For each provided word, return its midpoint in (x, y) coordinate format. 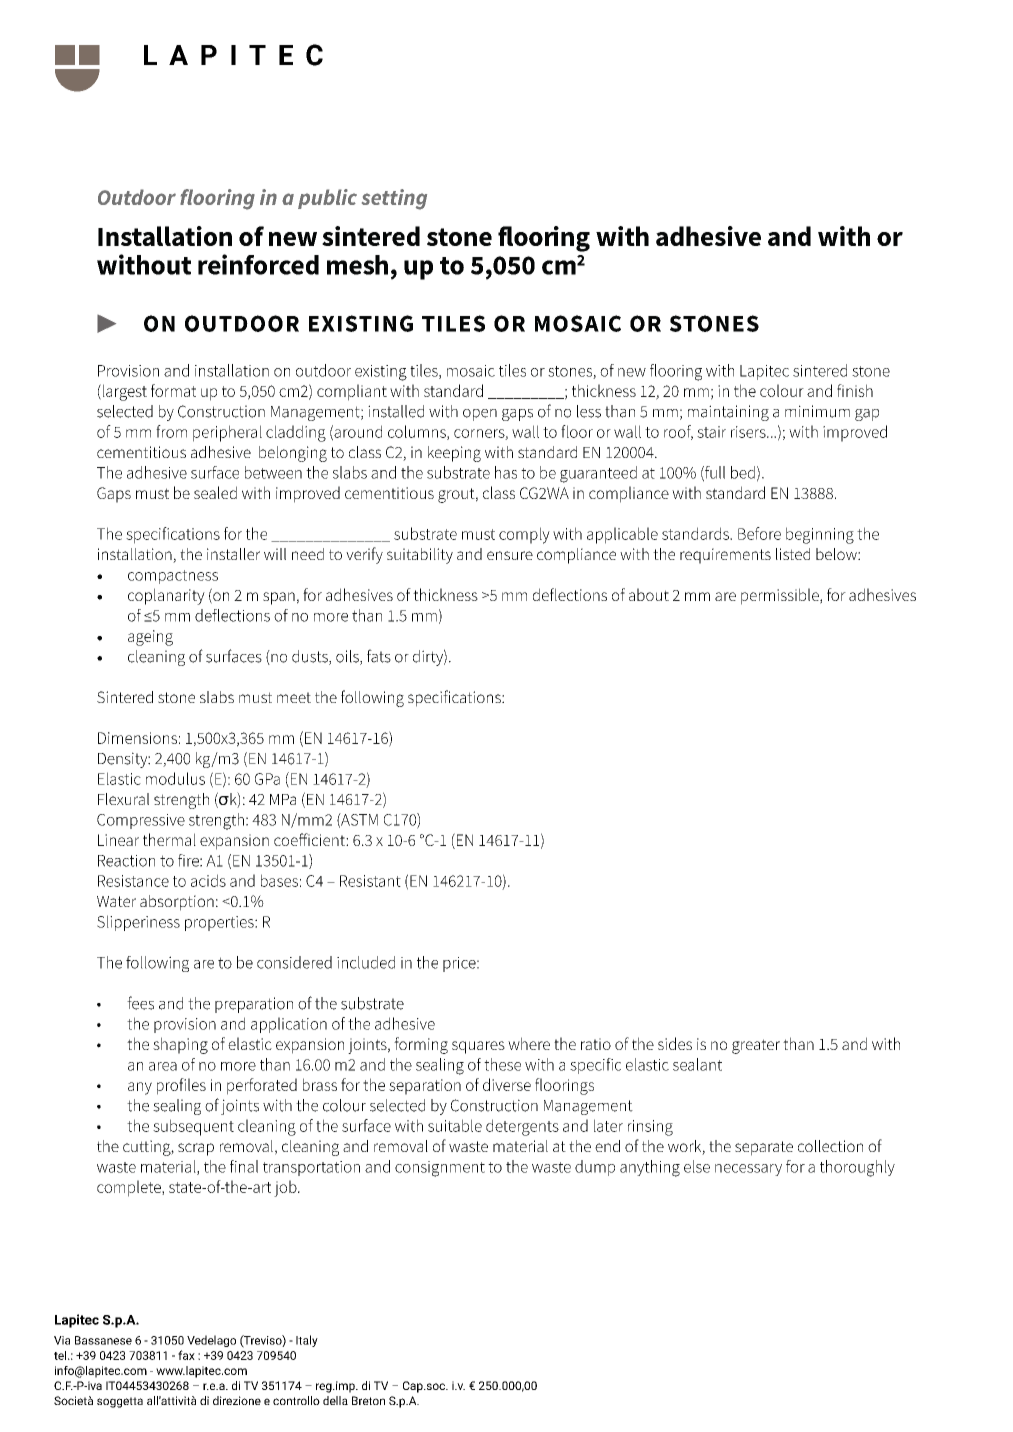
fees (140, 1003)
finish (855, 390)
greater (756, 1046)
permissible (781, 596)
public (327, 199)
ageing (150, 638)
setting (394, 199)
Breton (368, 1400)
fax (186, 1355)
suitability (420, 556)
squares (478, 1047)
